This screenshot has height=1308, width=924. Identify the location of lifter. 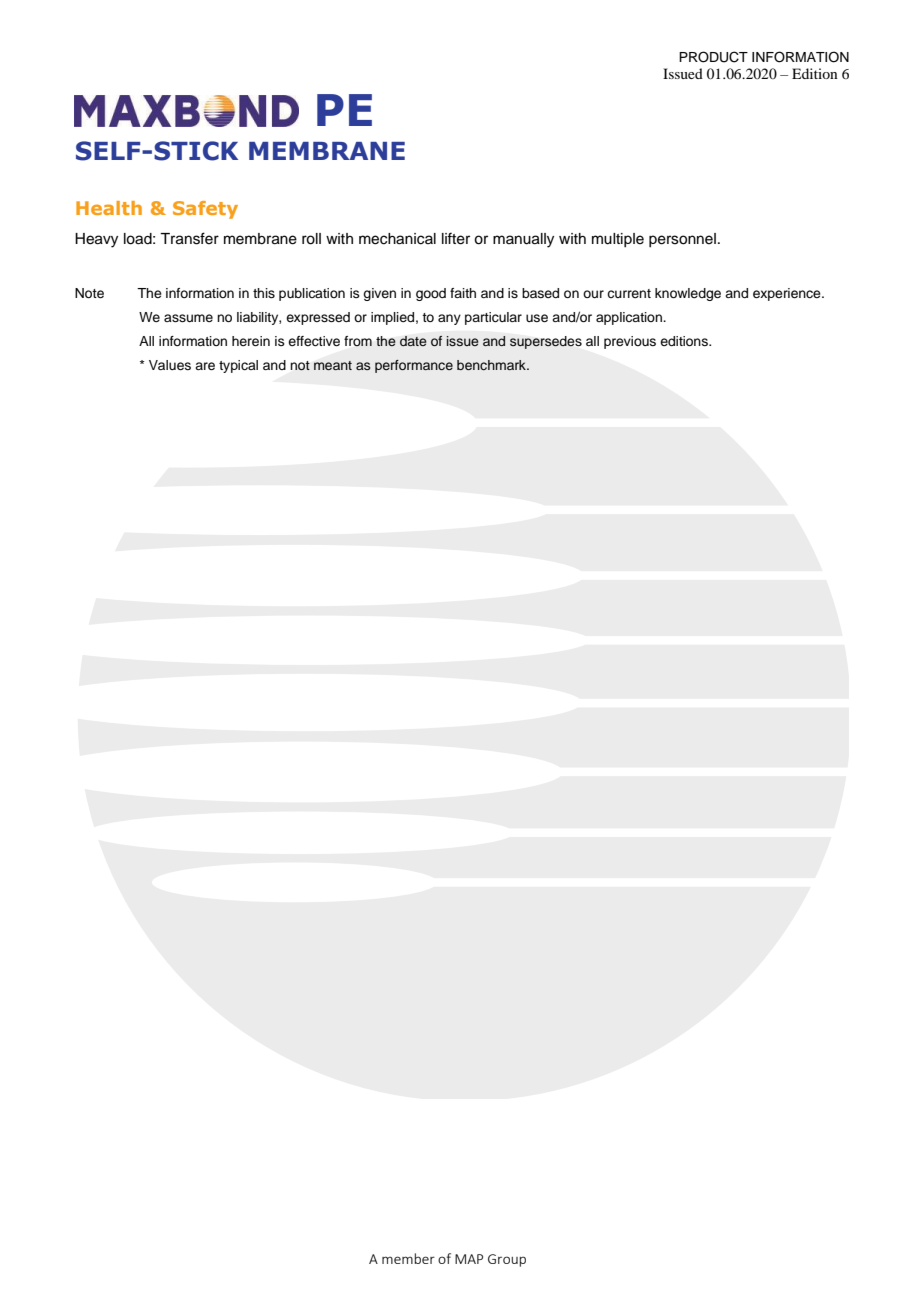
(456, 238).
